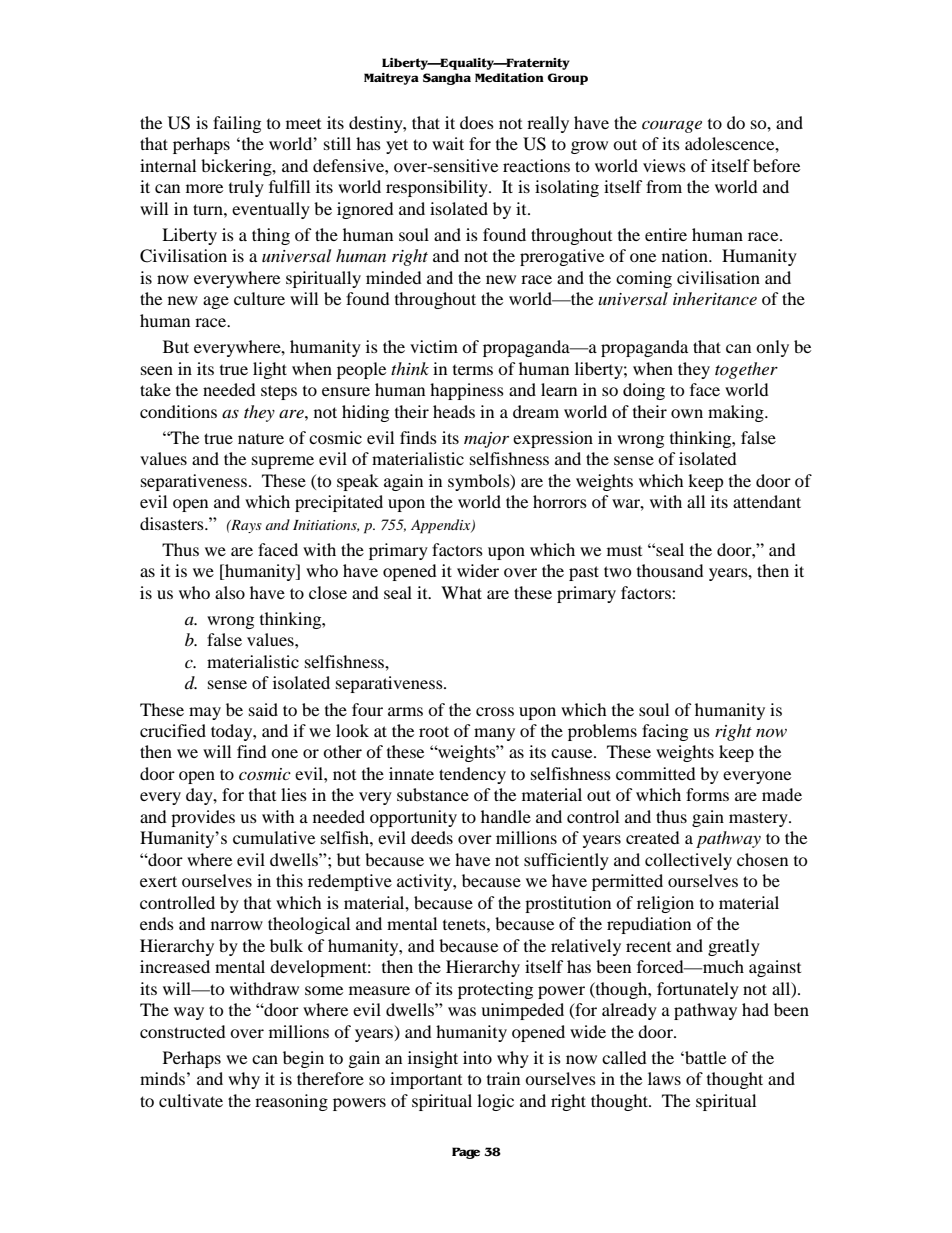 This screenshot has width=952, height=1233. Describe the element at coordinates (270, 370) in the screenshot. I see `light` at that location.
